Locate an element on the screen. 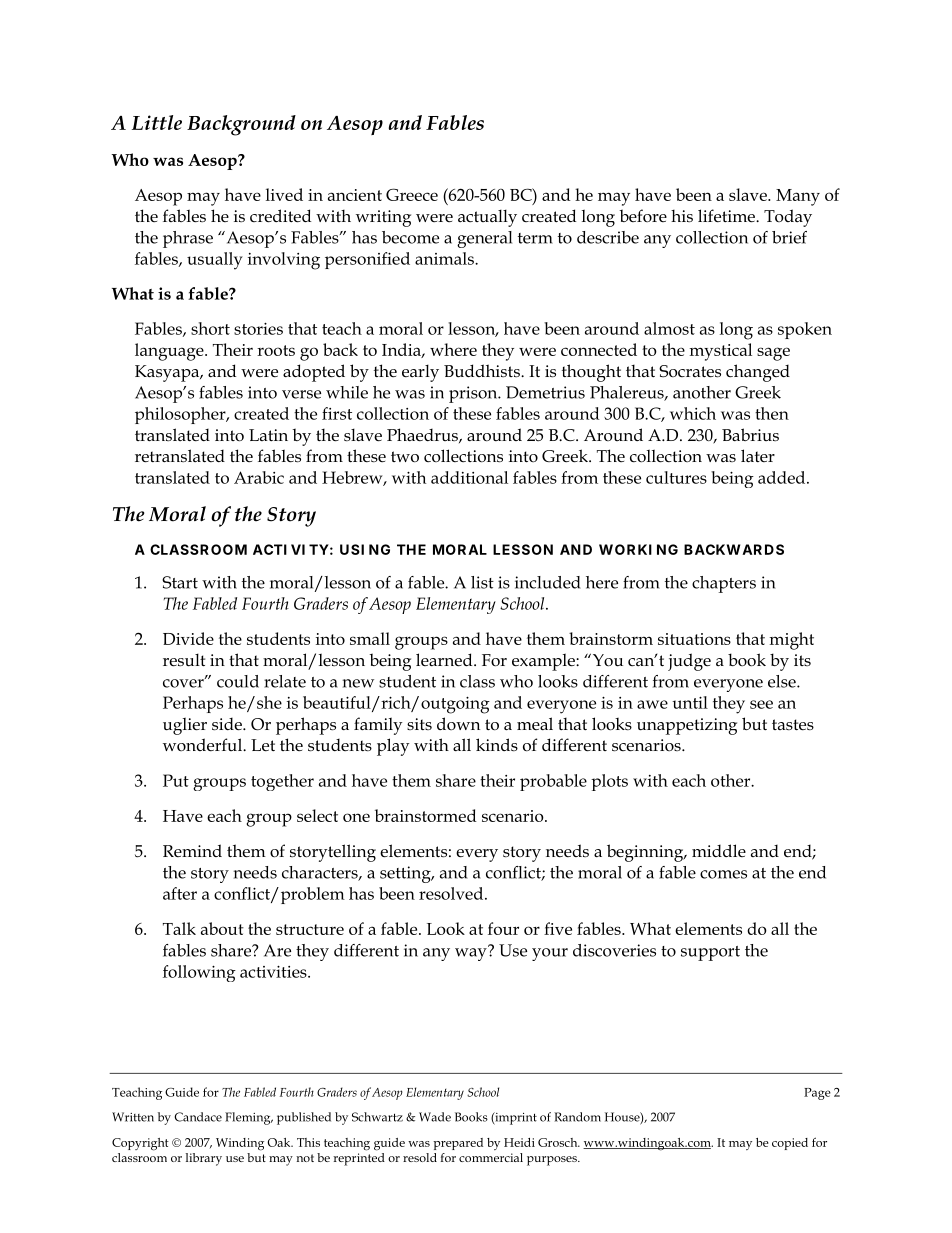 Image resolution: width=952 pixels, height=1233 pixels. Greece is located at coordinates (412, 194).
